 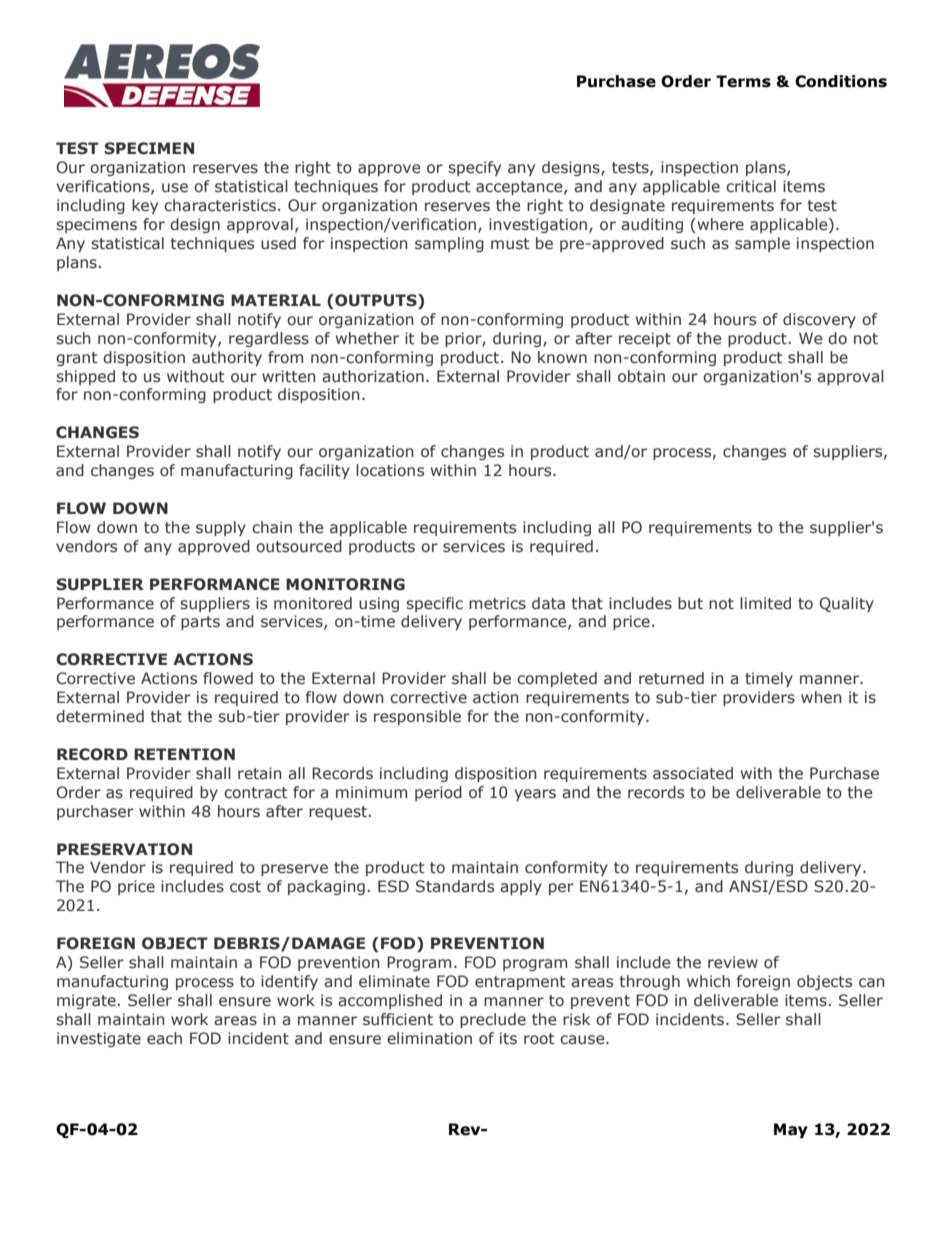 What do you see at coordinates (474, 168) in the screenshot?
I see `specify` at bounding box center [474, 168].
